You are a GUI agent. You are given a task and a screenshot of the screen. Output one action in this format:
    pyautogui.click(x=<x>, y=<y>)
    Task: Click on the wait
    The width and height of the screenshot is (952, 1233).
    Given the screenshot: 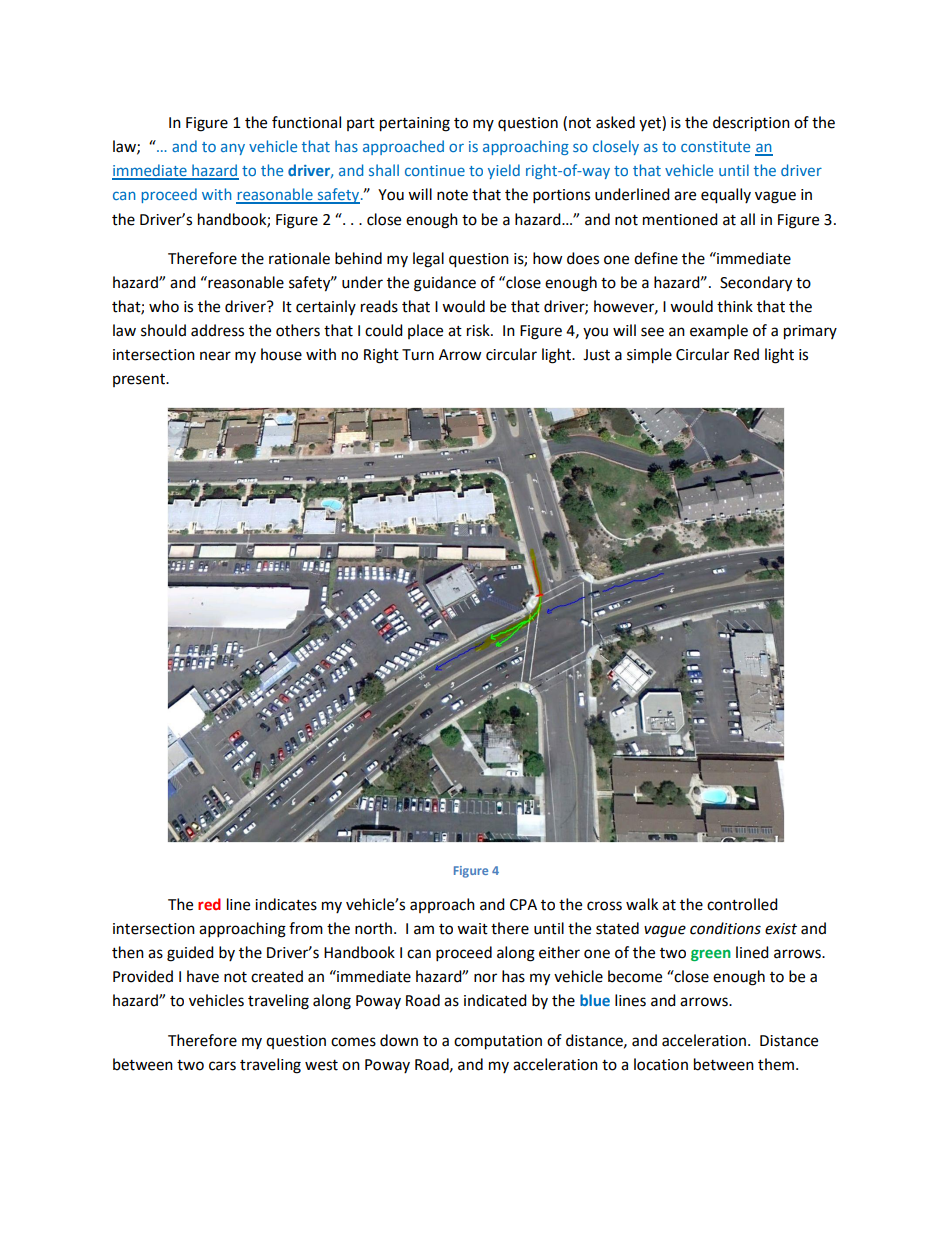 What is the action you would take?
    pyautogui.click(x=472, y=929)
